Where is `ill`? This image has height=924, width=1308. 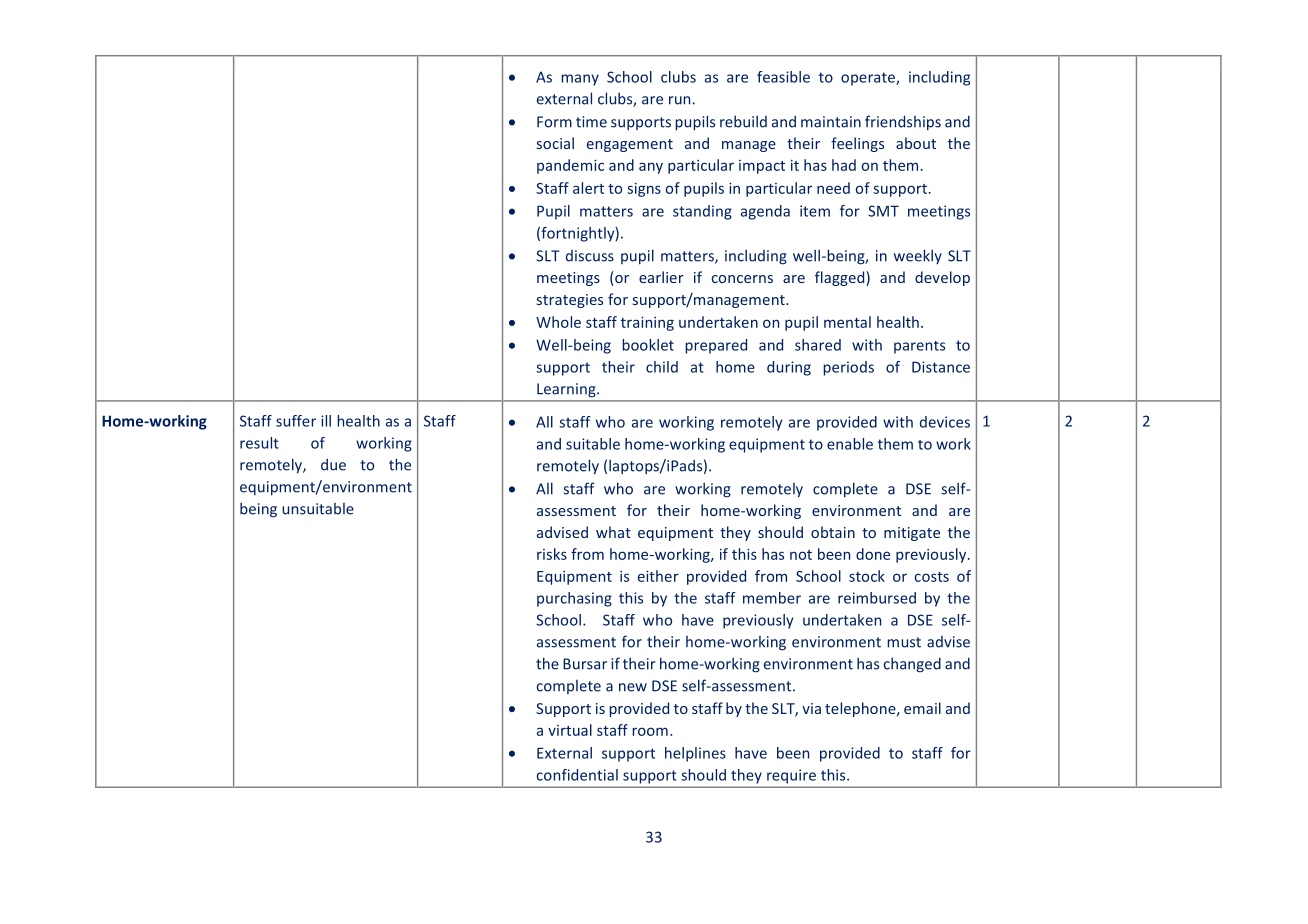
ill is located at coordinates (326, 421).
